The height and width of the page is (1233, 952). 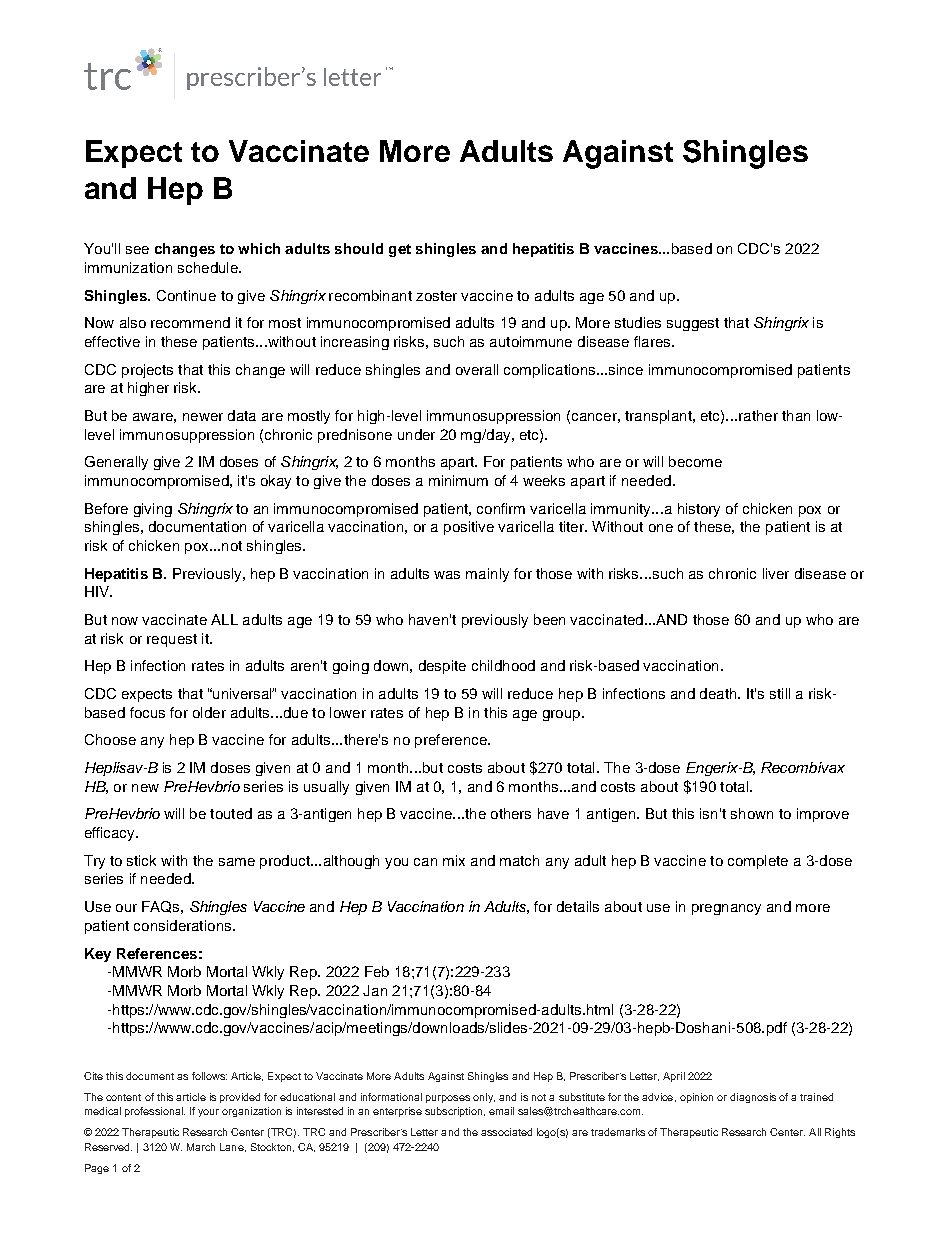 I want to click on suggest, so click(x=693, y=324).
